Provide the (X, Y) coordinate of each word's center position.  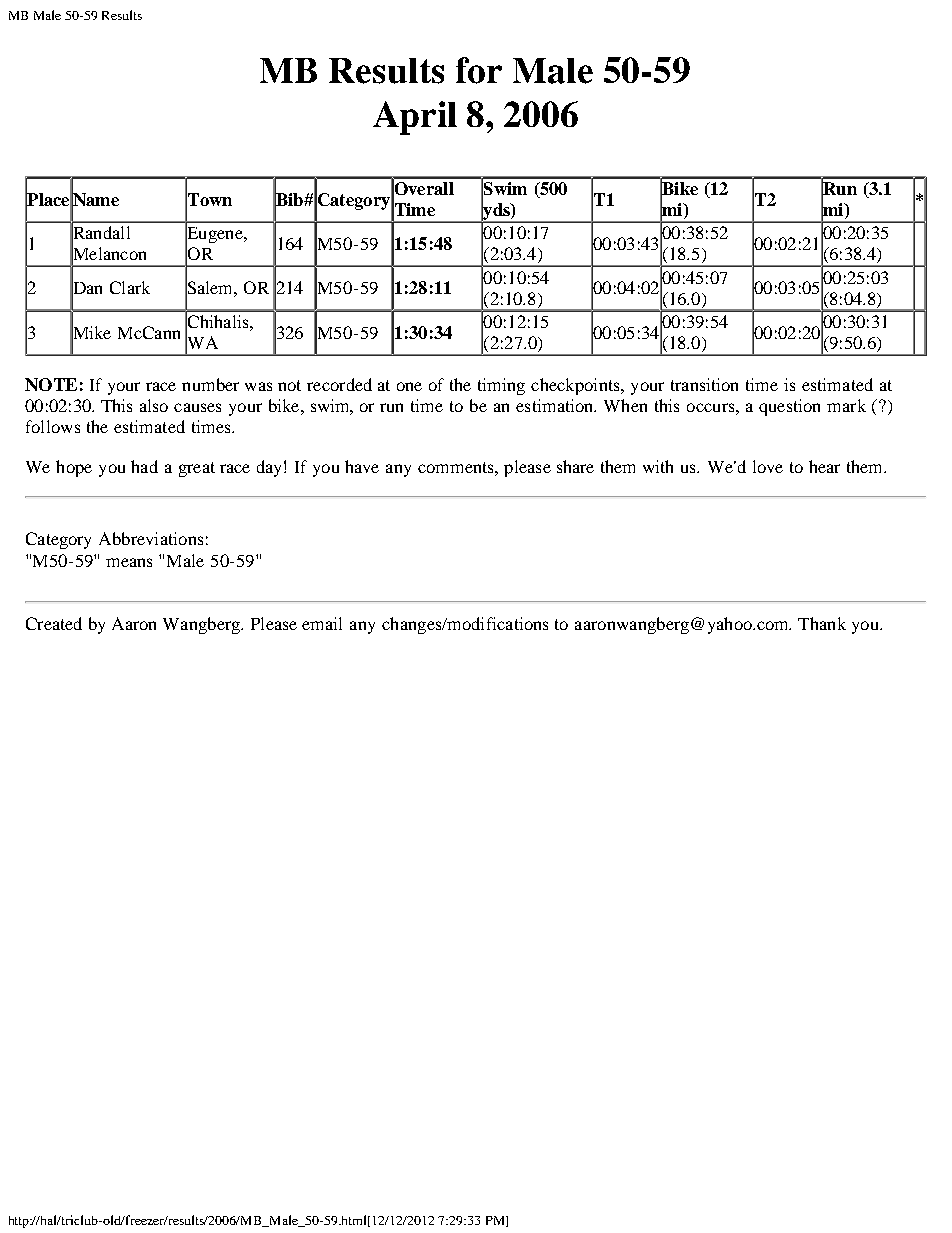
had (144, 466)
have (362, 466)
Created (54, 623)
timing (501, 386)
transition (704, 384)
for (479, 70)
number (210, 384)
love (768, 466)
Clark (130, 287)
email (322, 623)
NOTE (51, 384)
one (409, 386)
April (415, 118)
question (789, 407)
